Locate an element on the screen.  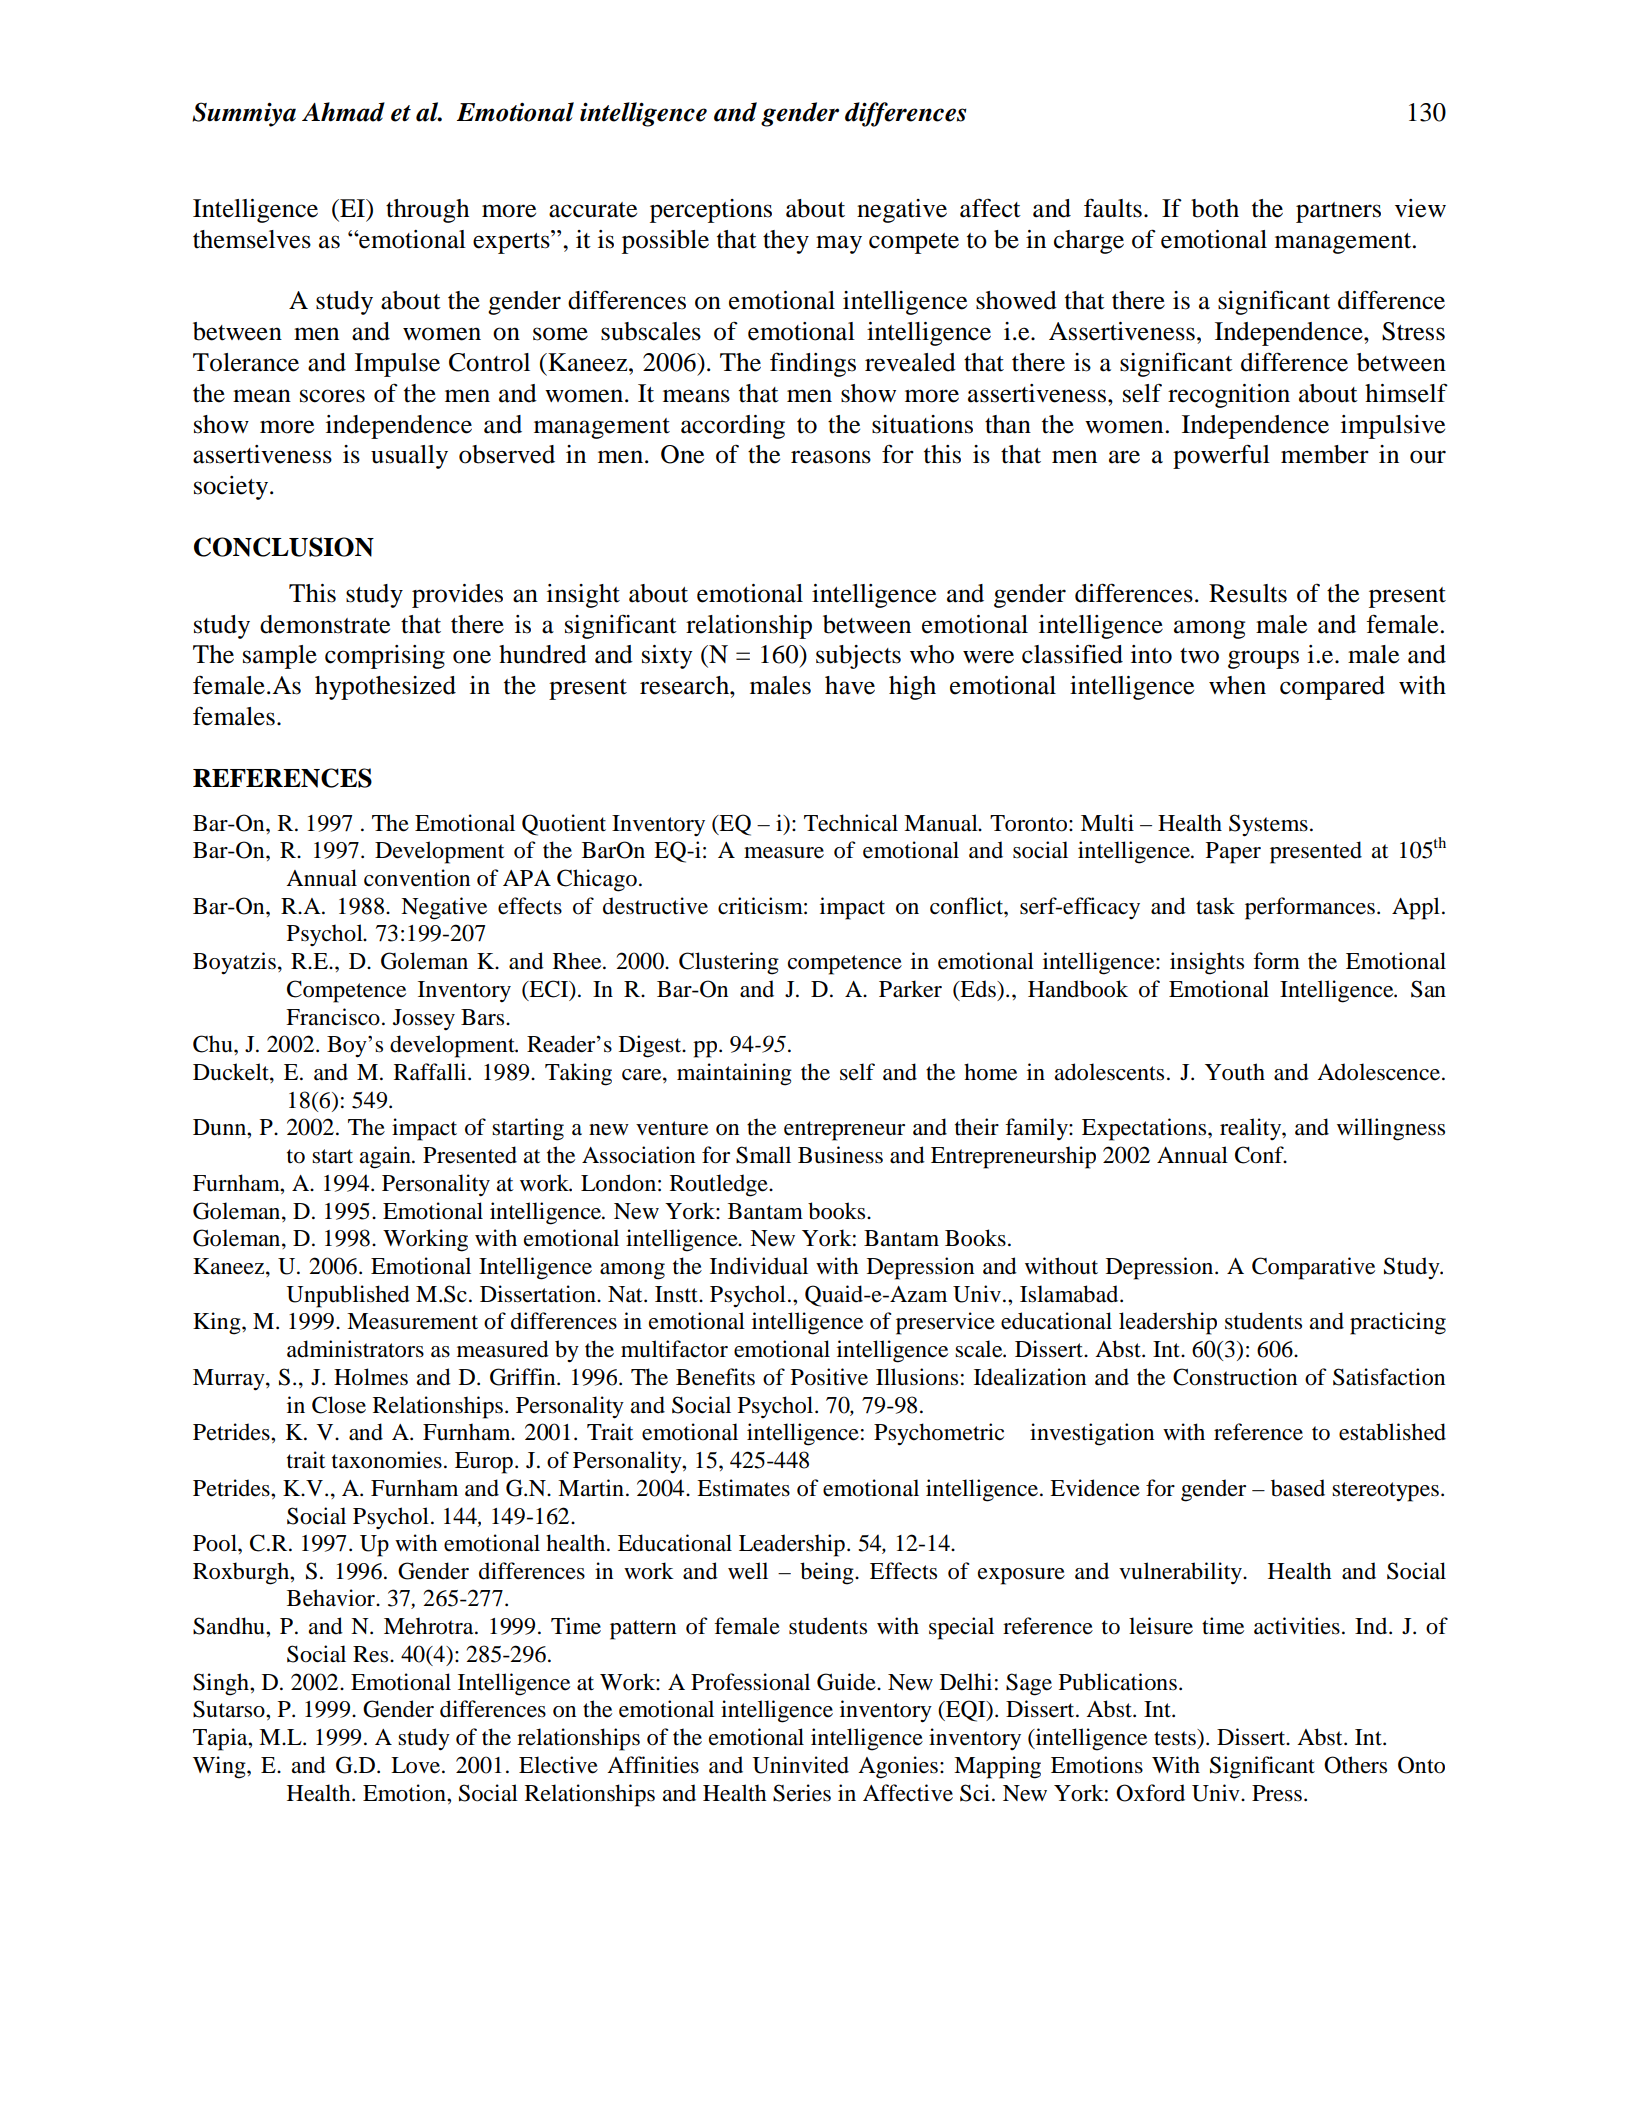
CONCLUSION is located at coordinates (284, 547).
